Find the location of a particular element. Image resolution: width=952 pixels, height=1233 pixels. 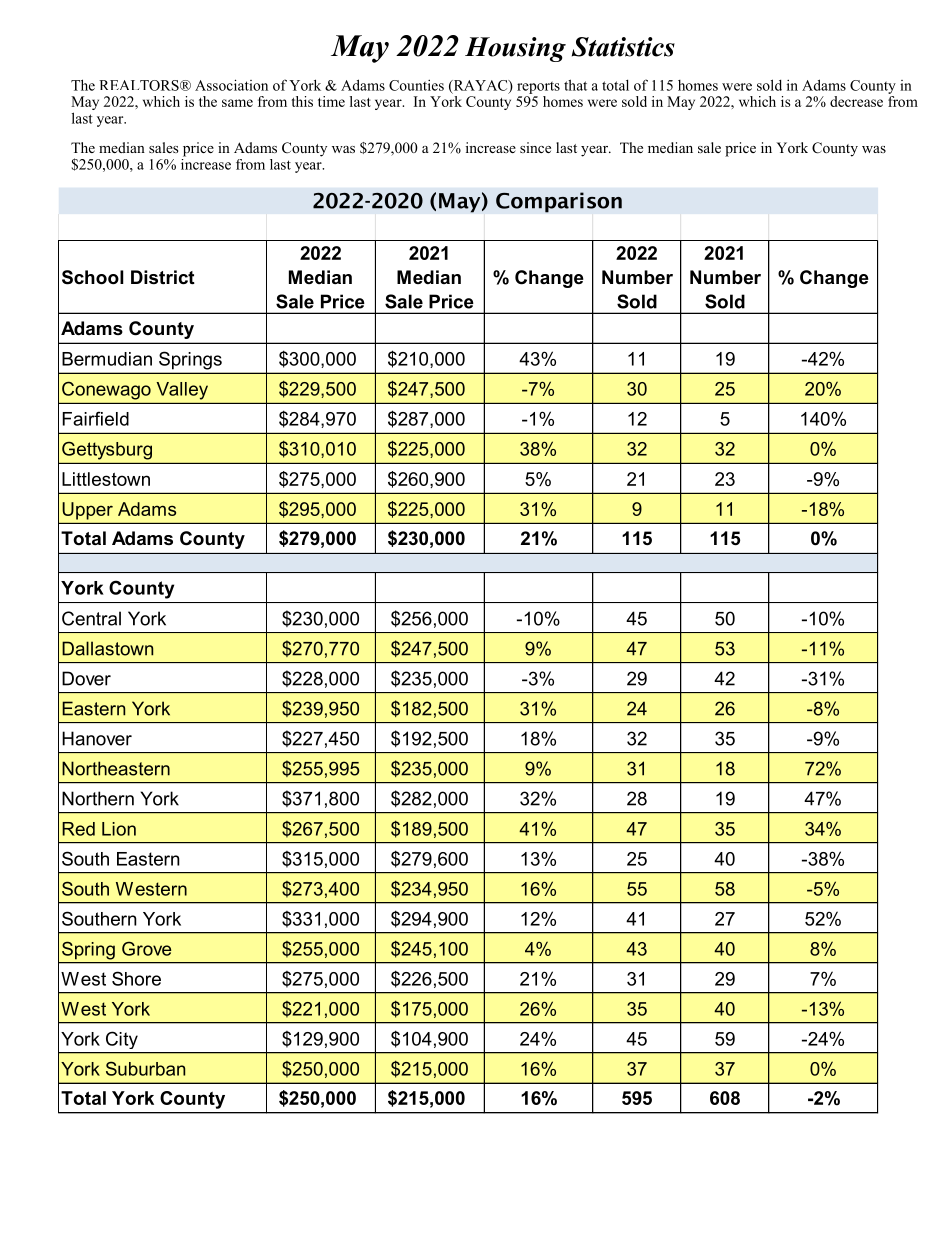

Comparison is located at coordinates (559, 202).
